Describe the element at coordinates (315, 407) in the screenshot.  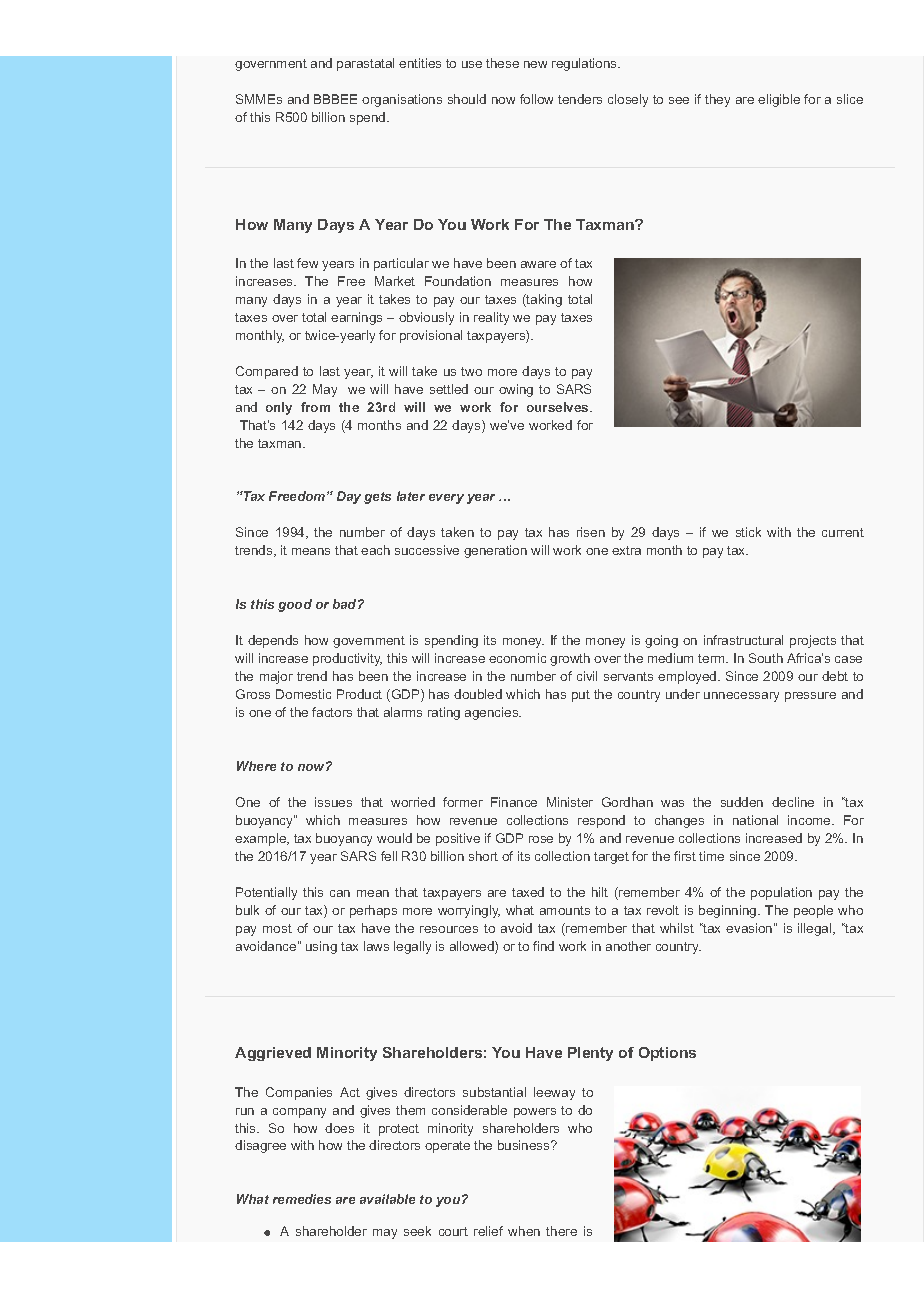
I see `from` at that location.
